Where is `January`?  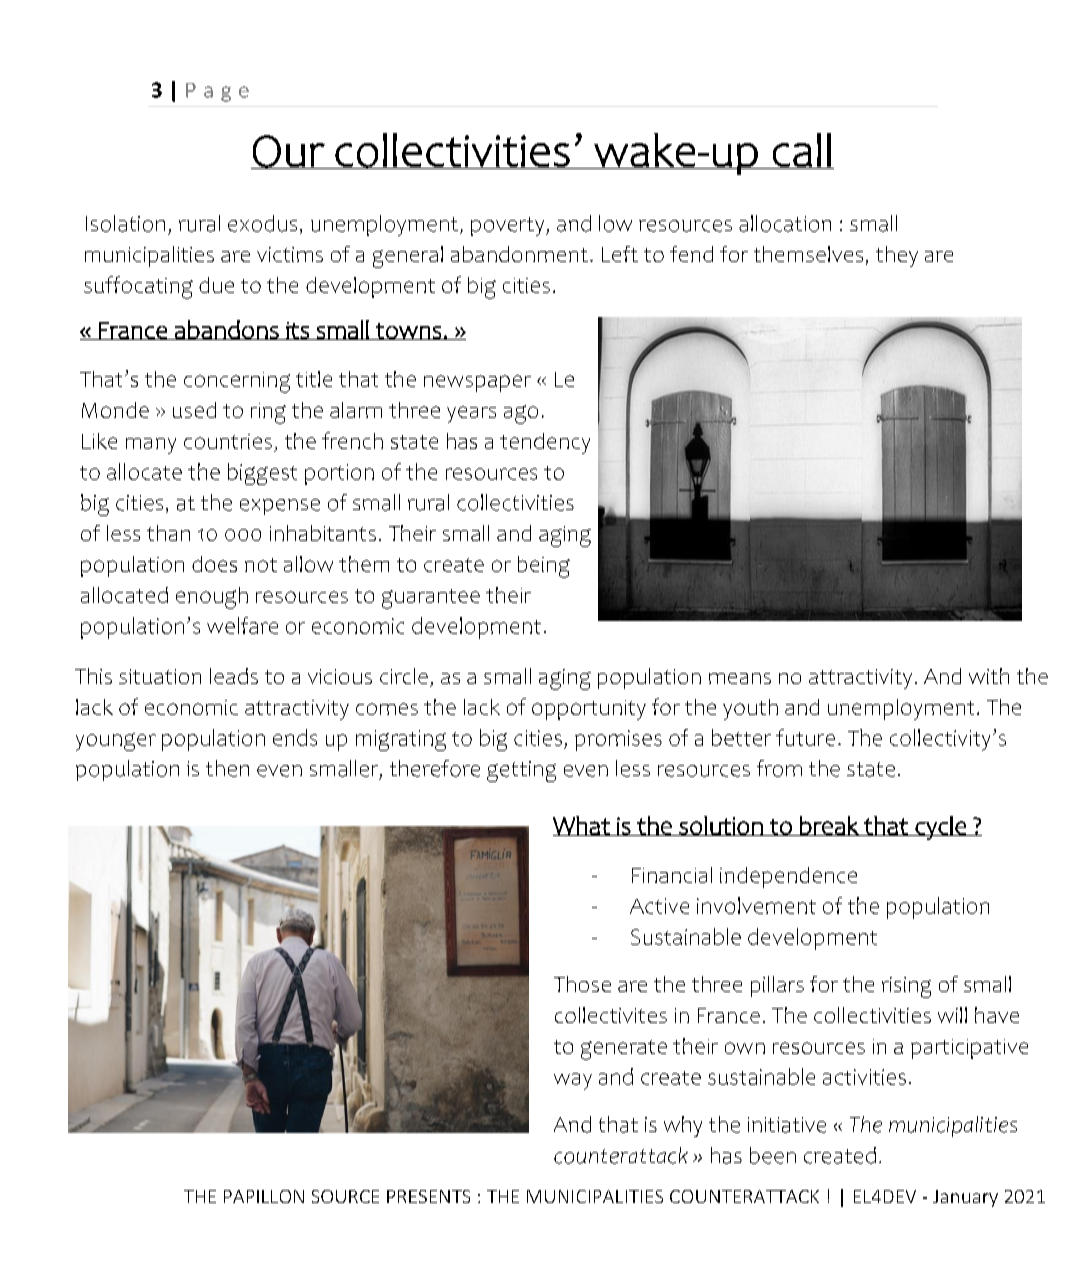 January is located at coordinates (965, 1198).
